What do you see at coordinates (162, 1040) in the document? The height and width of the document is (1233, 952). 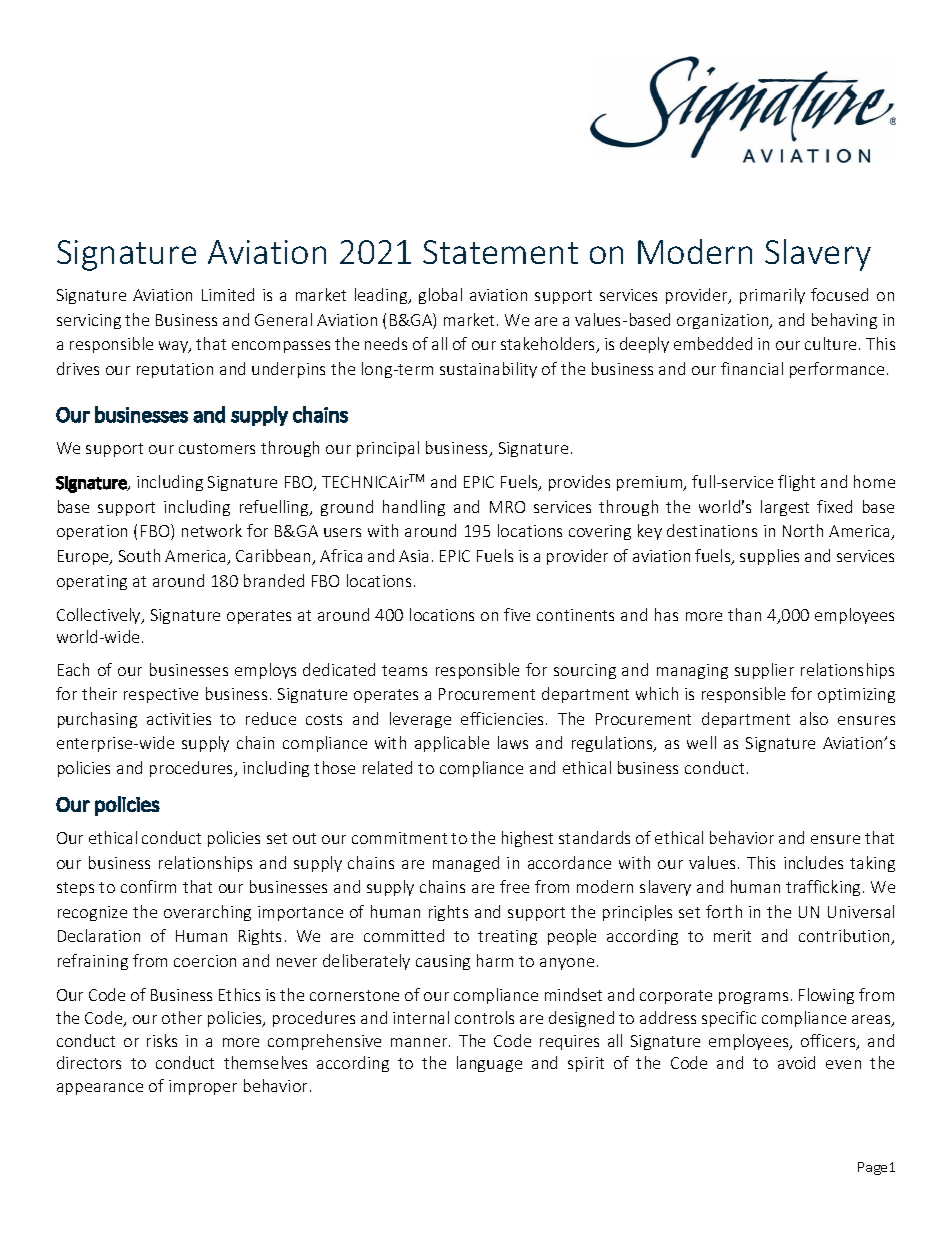 I see `risks` at bounding box center [162, 1040].
